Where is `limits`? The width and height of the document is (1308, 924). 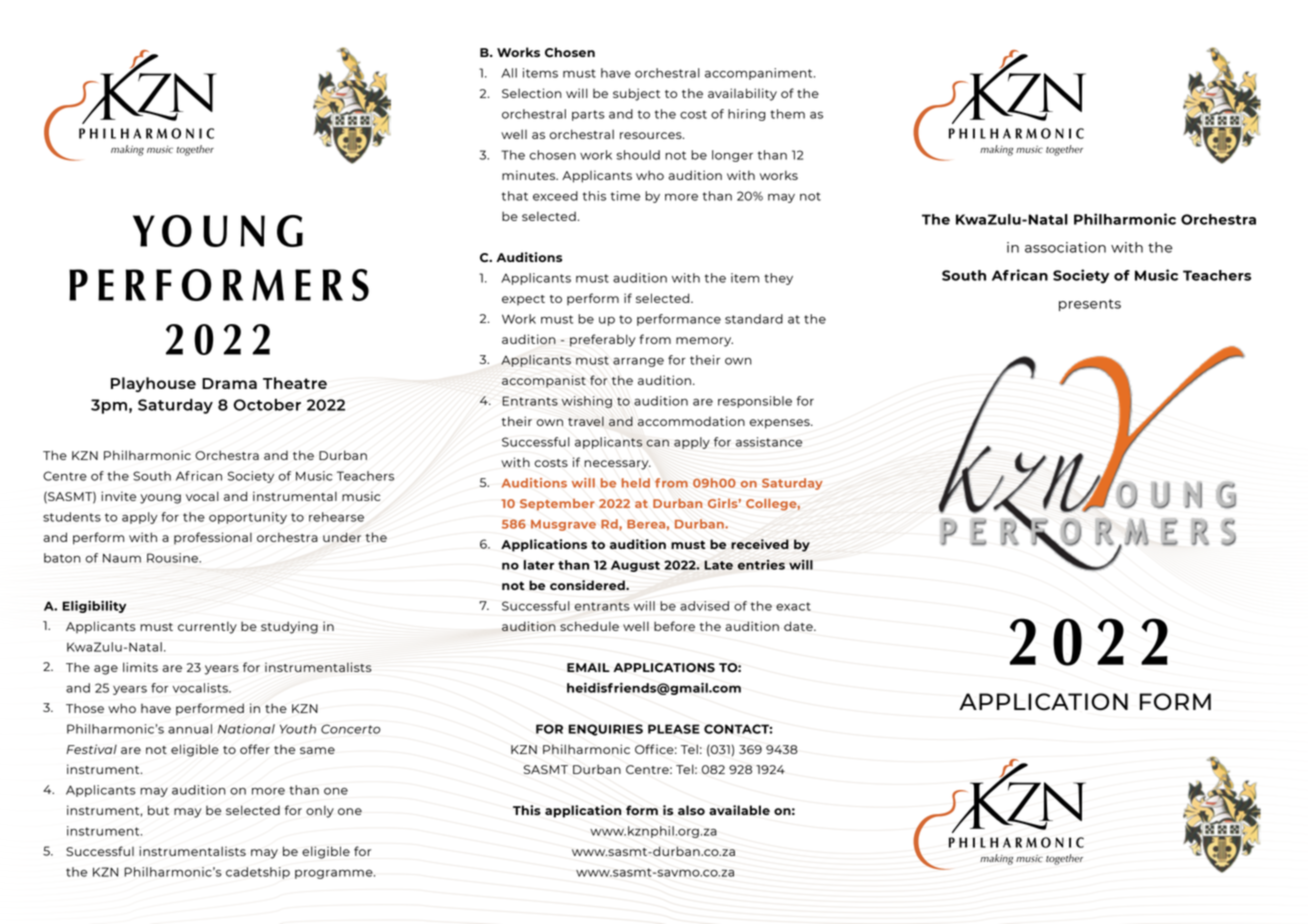 limits is located at coordinates (140, 667).
